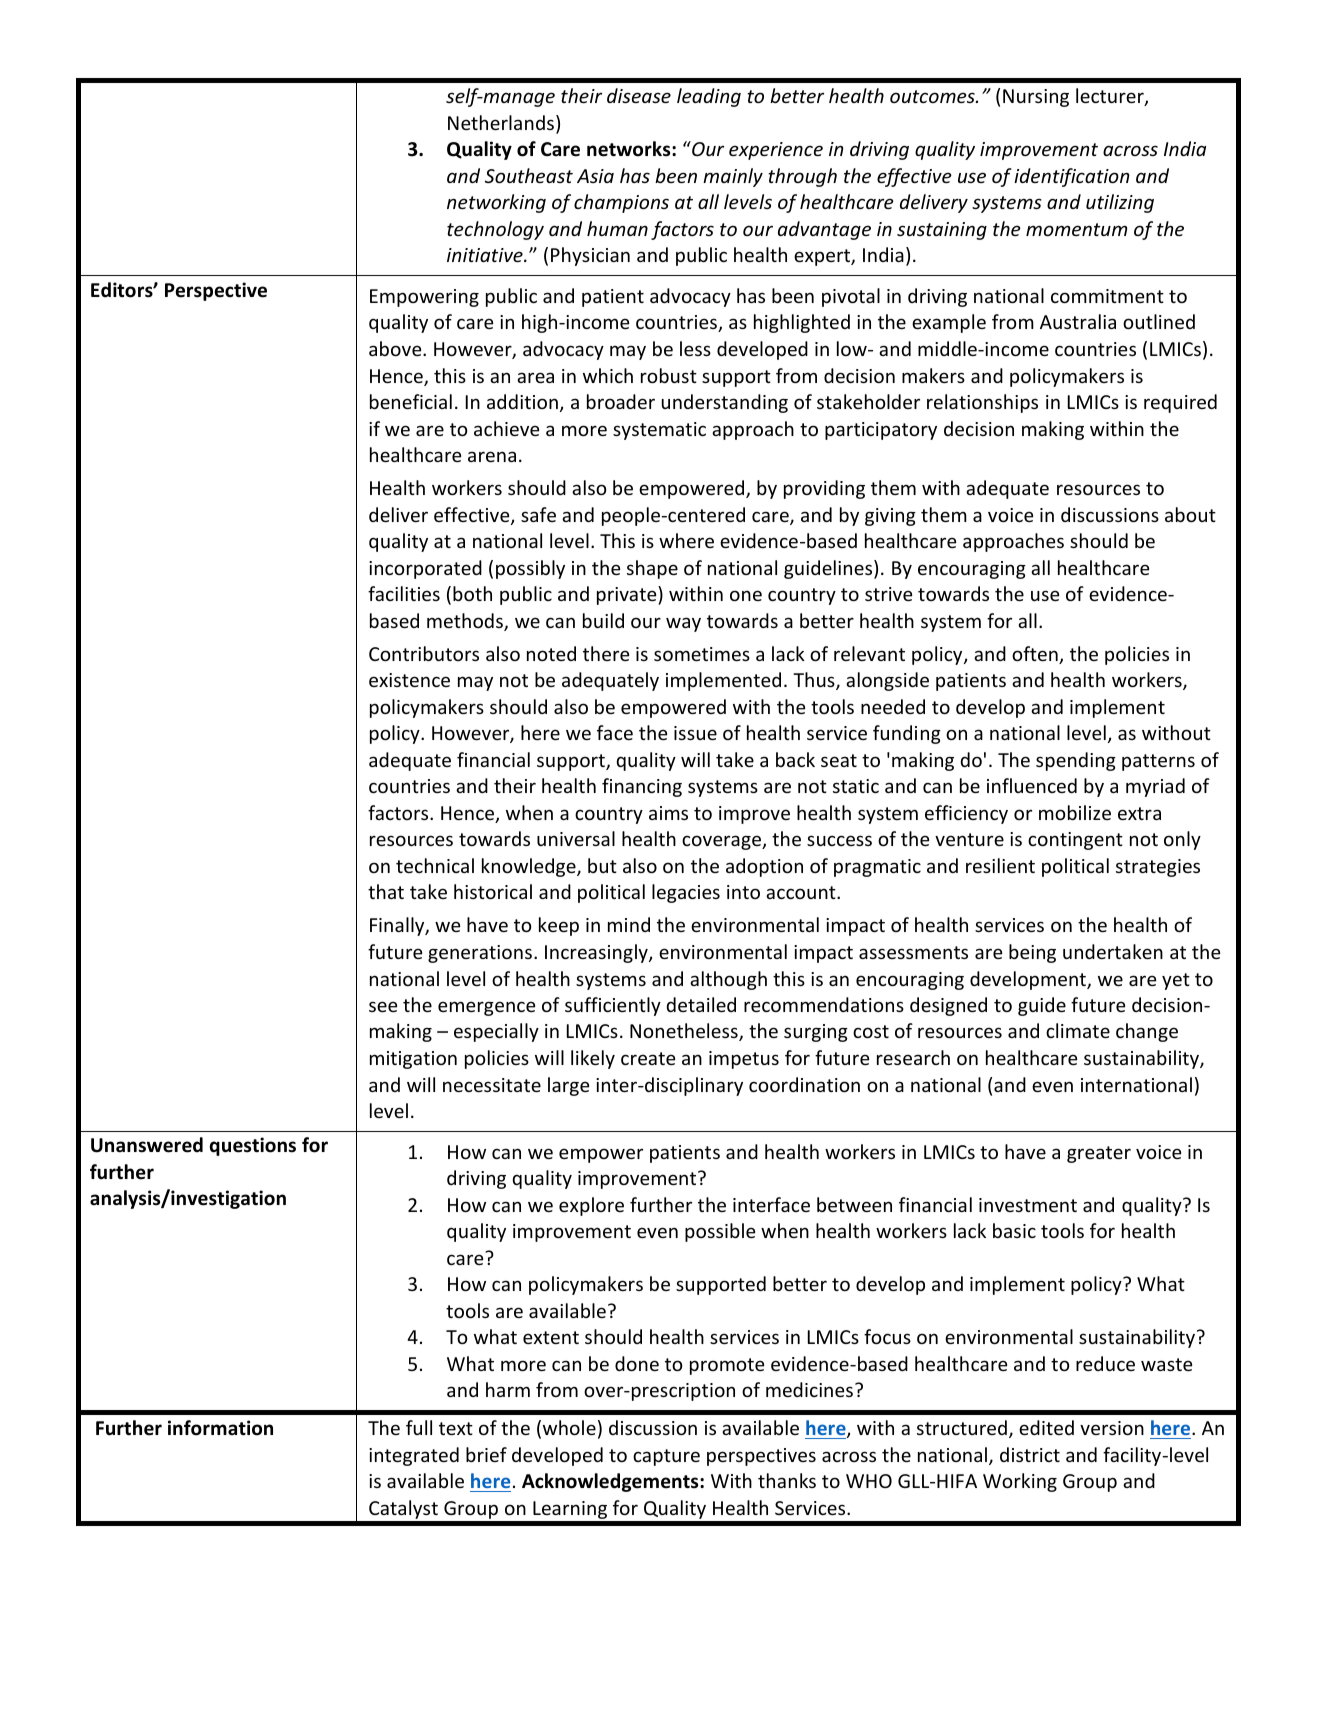  Describe the element at coordinates (1072, 177) in the screenshot. I see `identification` at that location.
